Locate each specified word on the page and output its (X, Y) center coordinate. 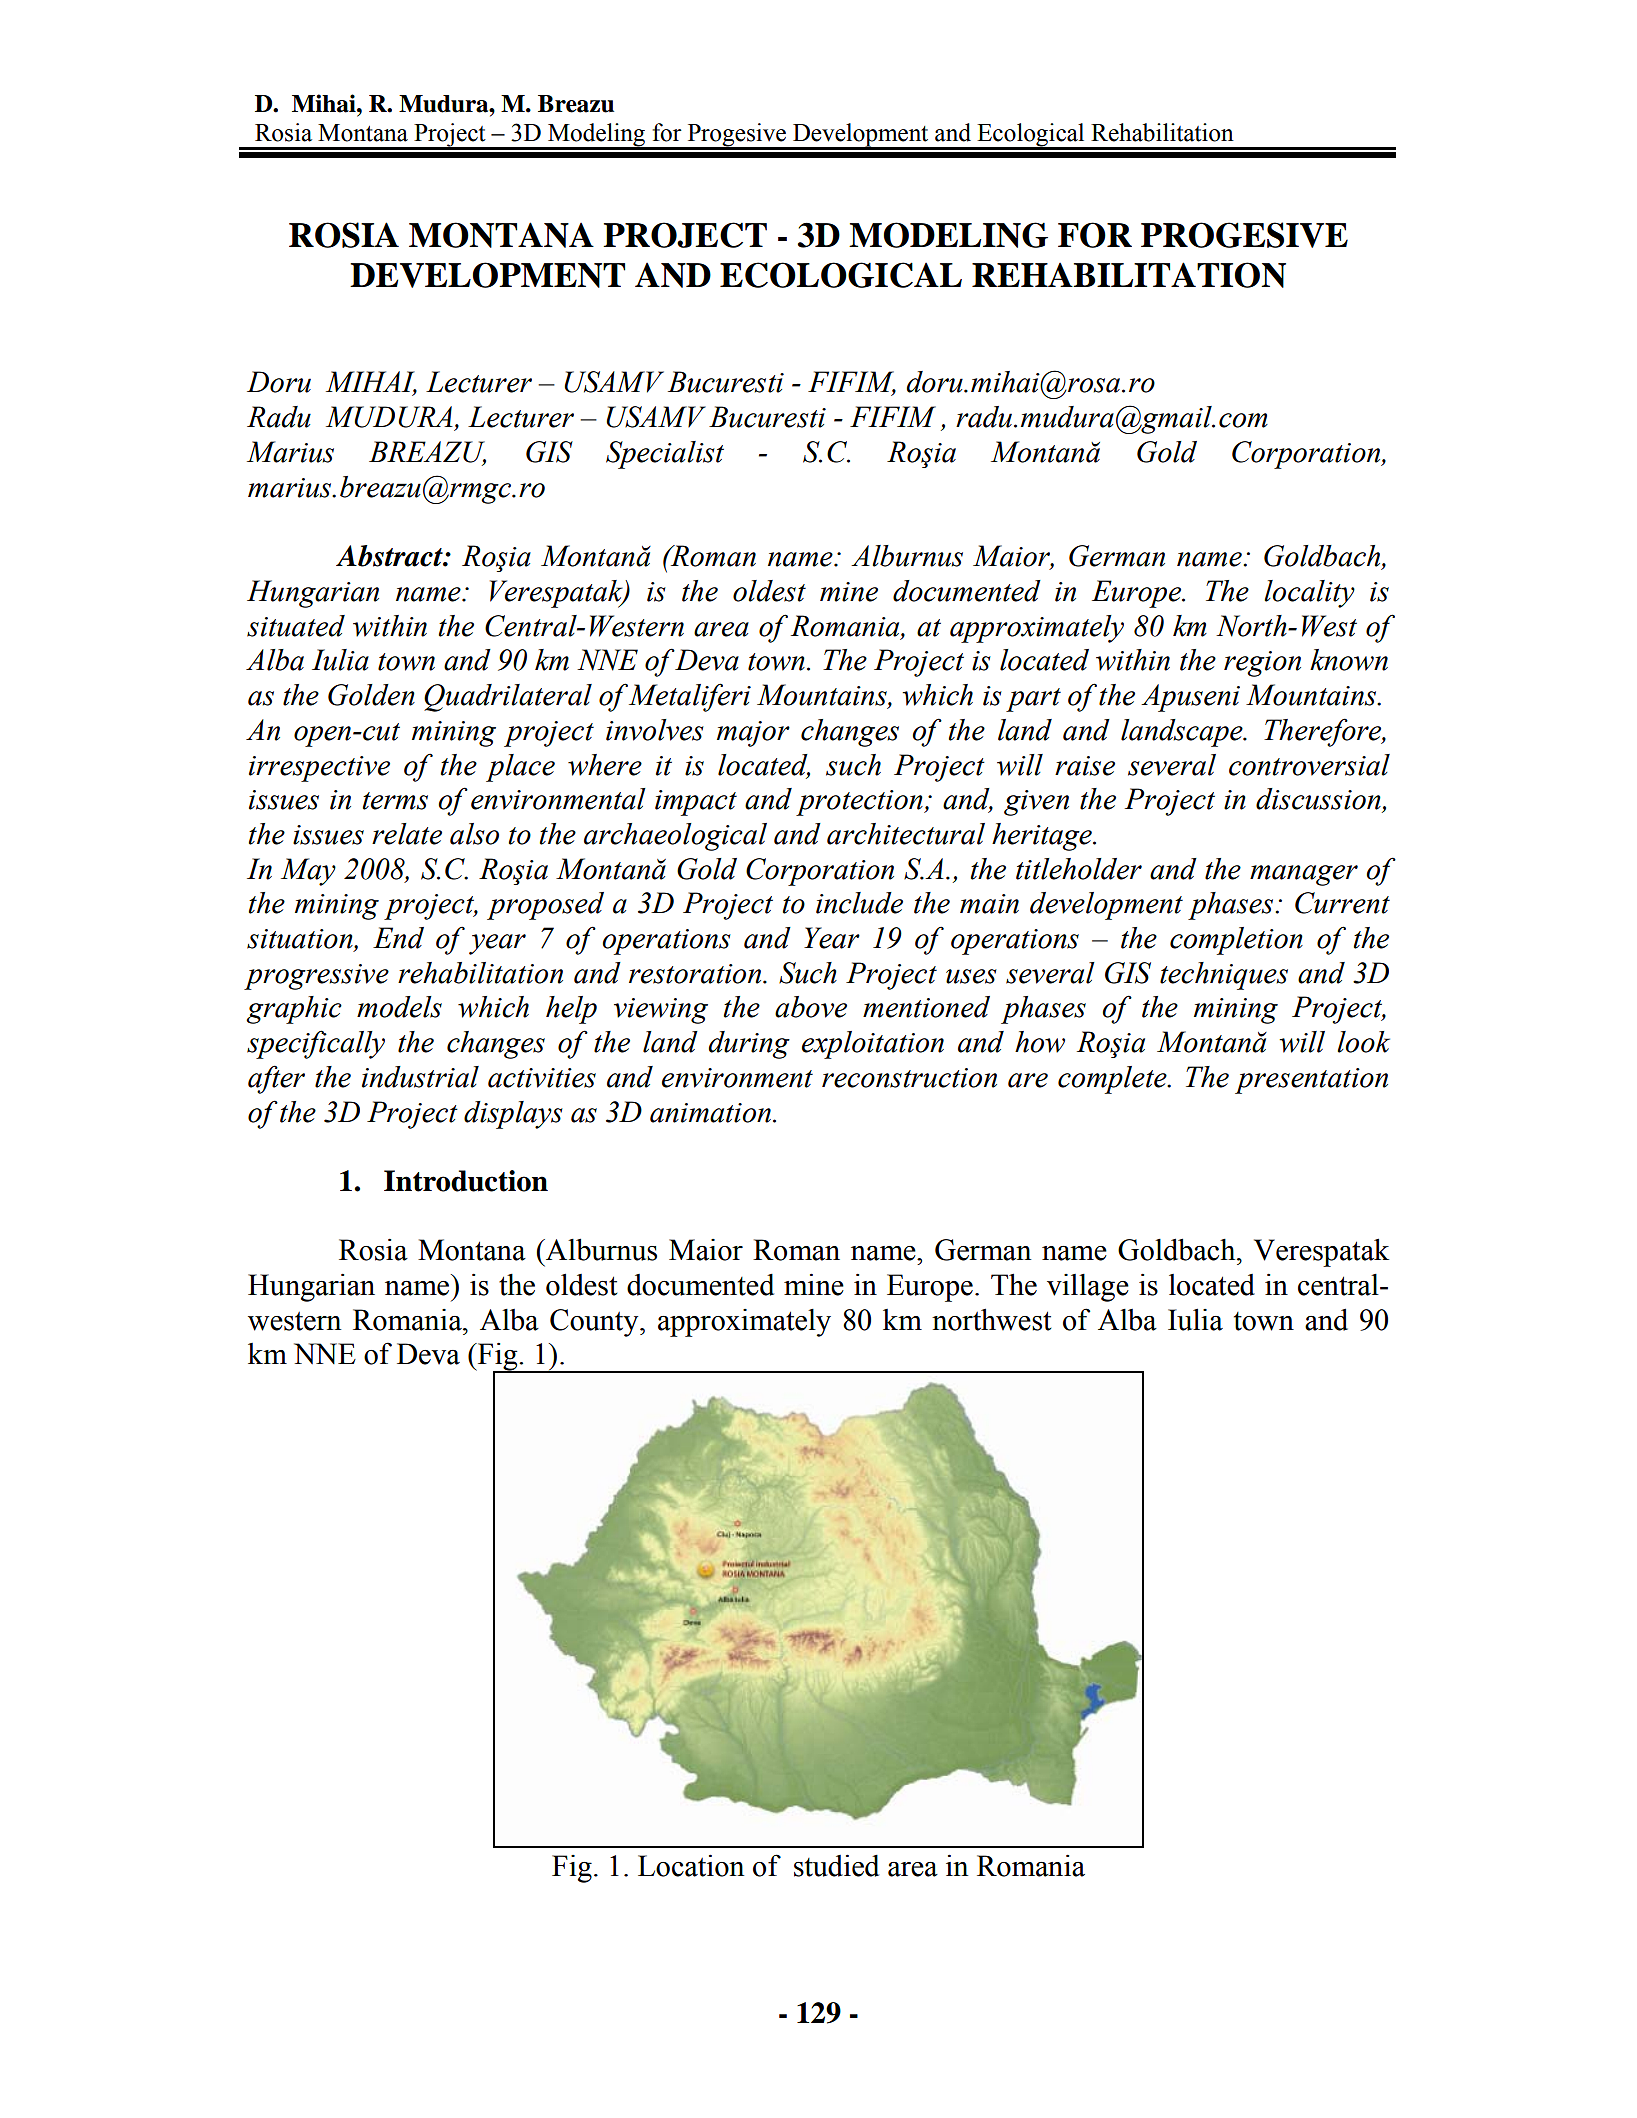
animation (710, 1113)
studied (836, 1865)
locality (1309, 594)
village (1088, 1288)
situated (296, 626)
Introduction (466, 1181)
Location (691, 1865)
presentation (1311, 1081)
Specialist (665, 455)
